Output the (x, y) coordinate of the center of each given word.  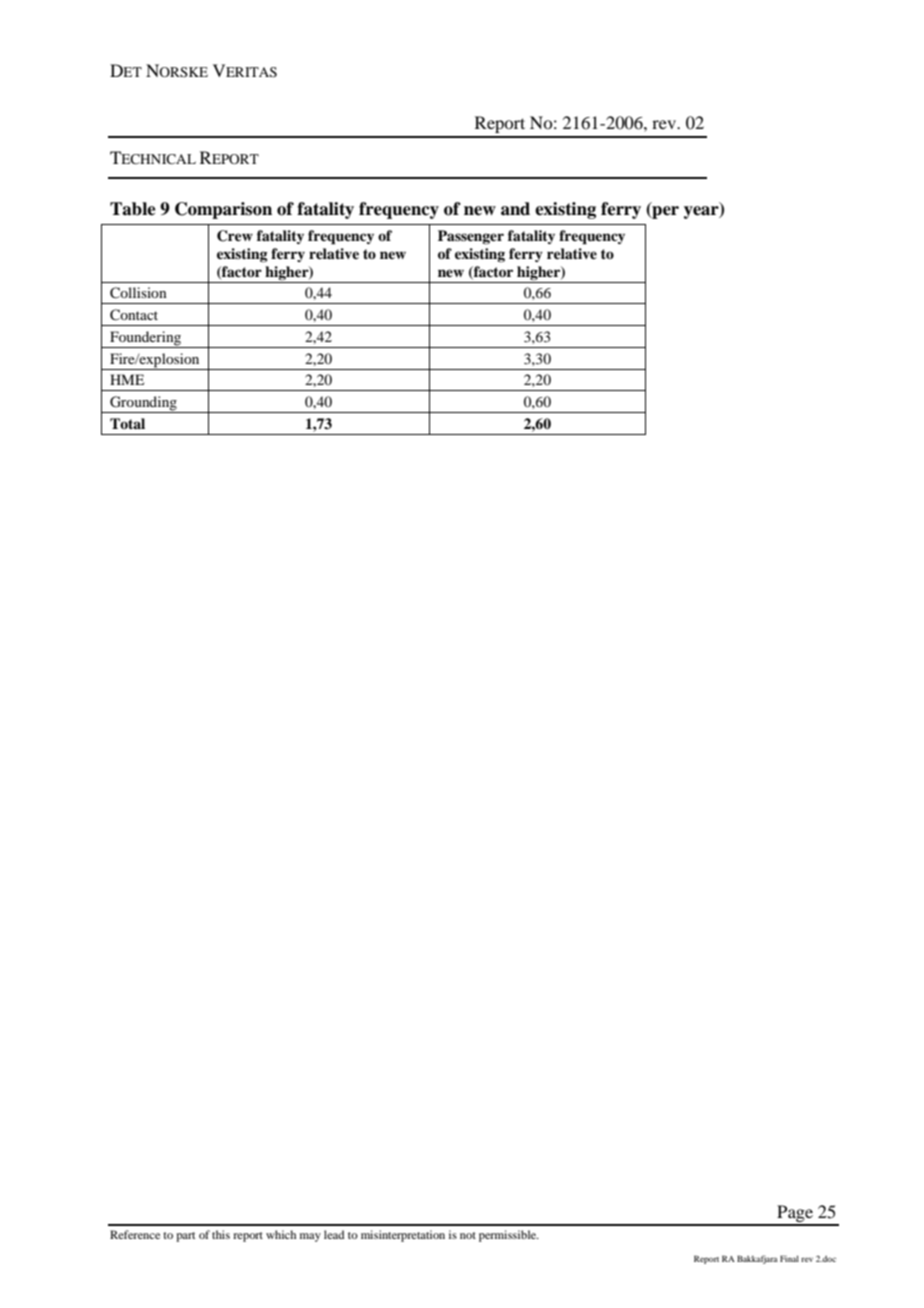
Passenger (471, 237)
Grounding (143, 404)
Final (789, 1258)
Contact (134, 315)
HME (127, 379)
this (221, 1234)
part (185, 1237)
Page (795, 1215)
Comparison (223, 210)
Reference (135, 1234)
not (468, 1235)
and (515, 209)
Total (127, 423)
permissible (508, 1236)
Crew (235, 236)
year (702, 212)
